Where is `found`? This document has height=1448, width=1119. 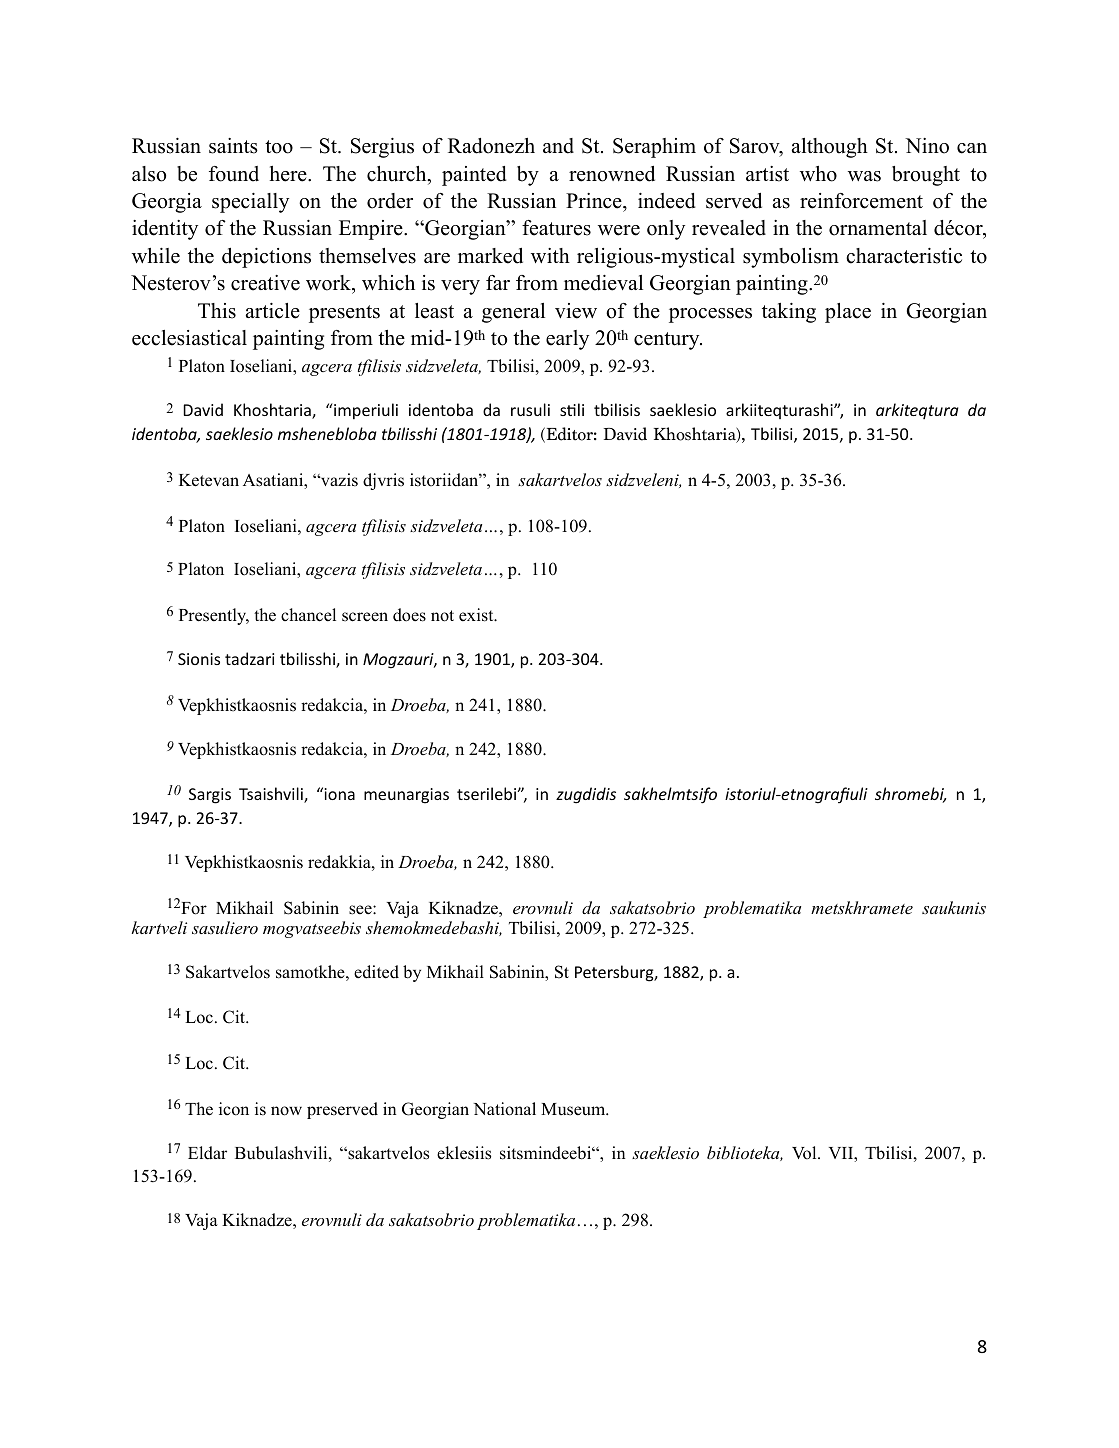
found is located at coordinates (234, 174).
